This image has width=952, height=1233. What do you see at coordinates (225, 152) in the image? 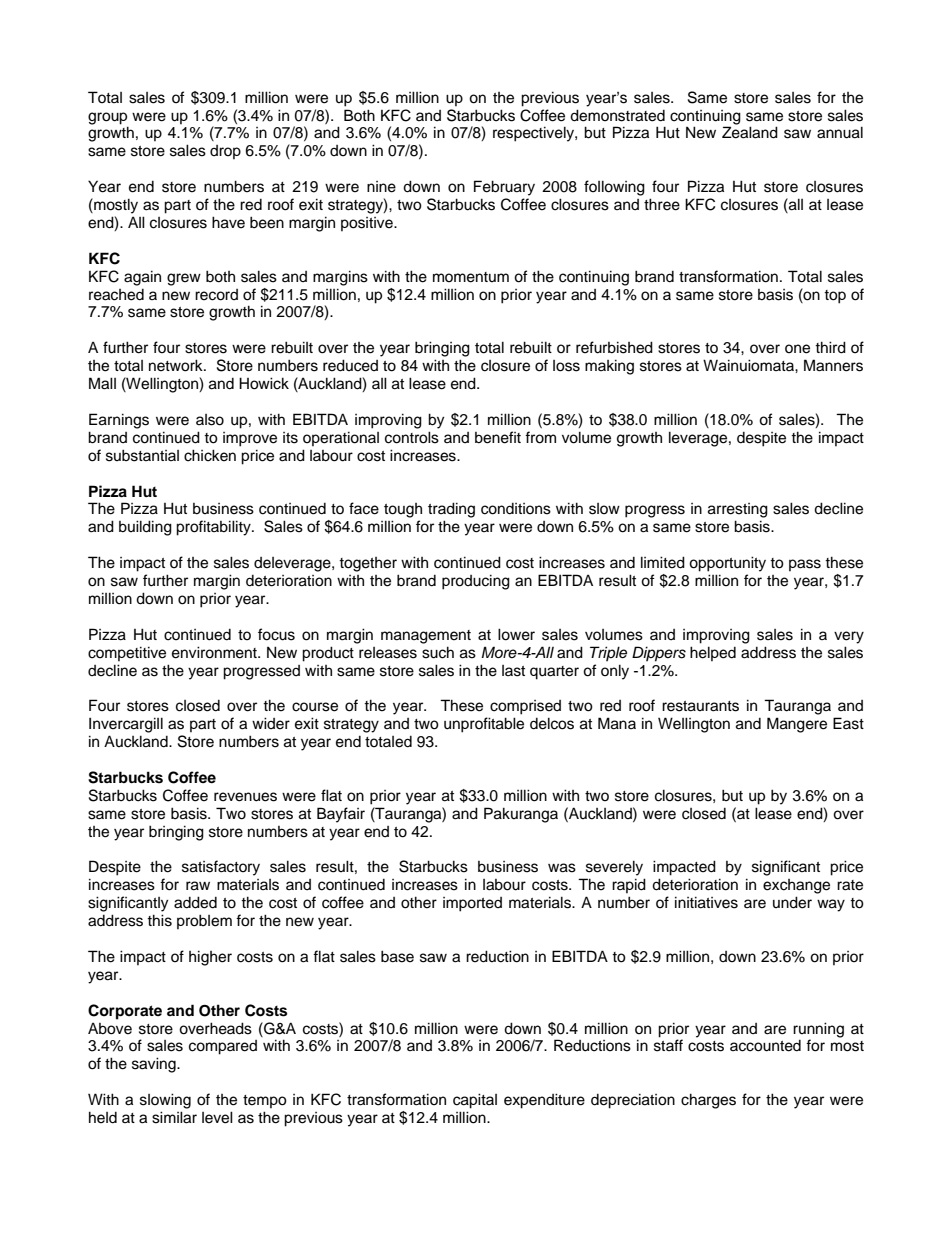
I see `drop` at bounding box center [225, 152].
